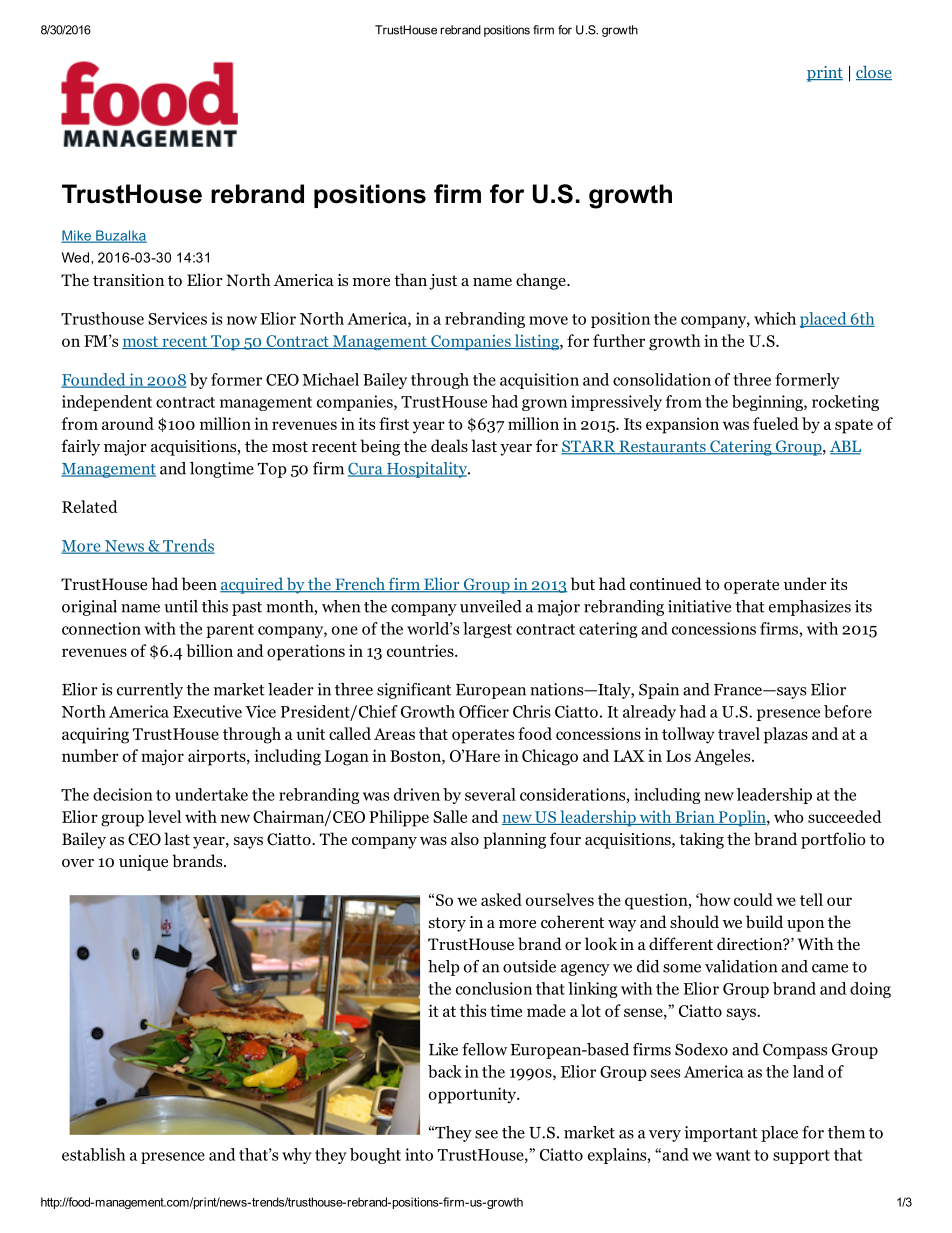  I want to click on several, so click(490, 794).
